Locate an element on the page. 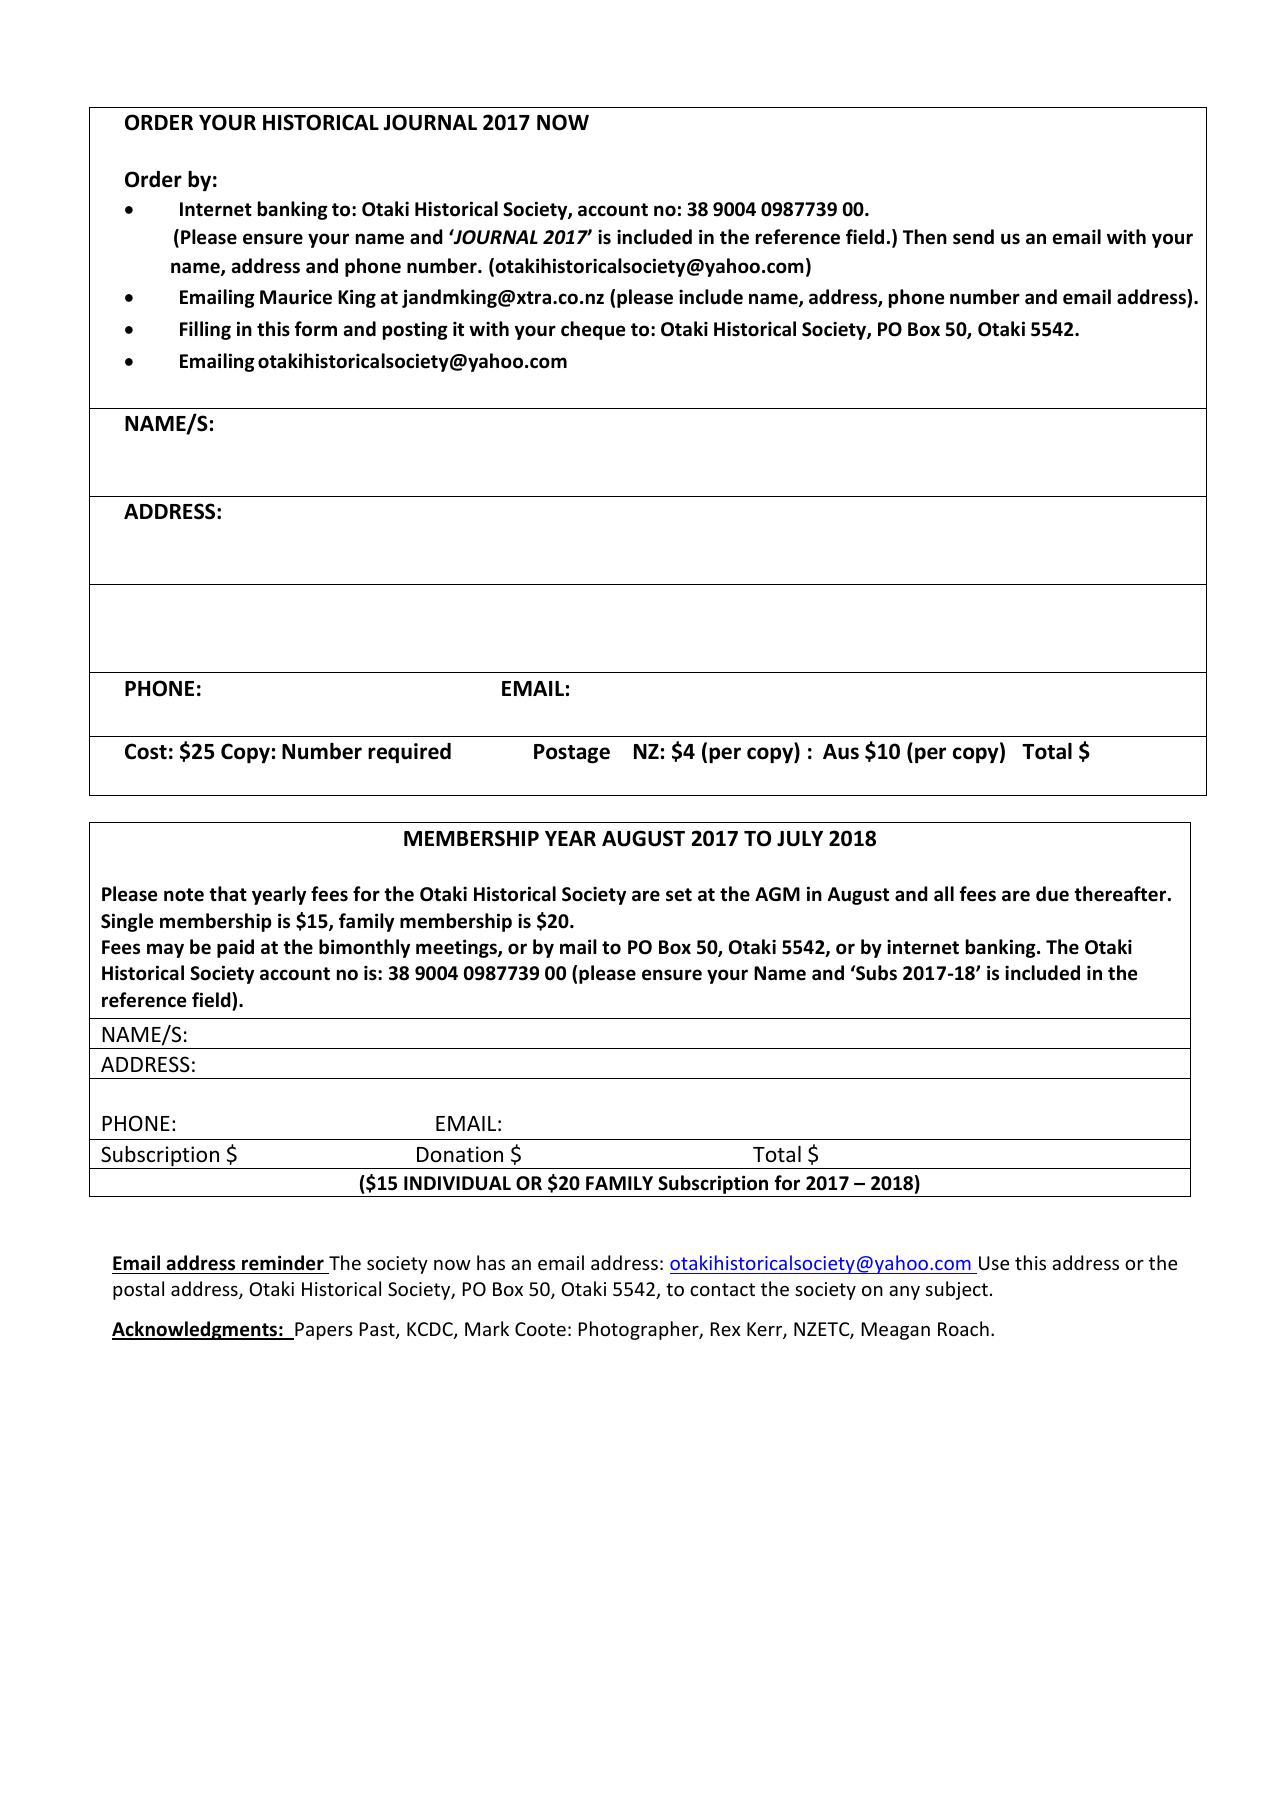 This image has width=1286, height=1818. cheque is located at coordinates (593, 330).
